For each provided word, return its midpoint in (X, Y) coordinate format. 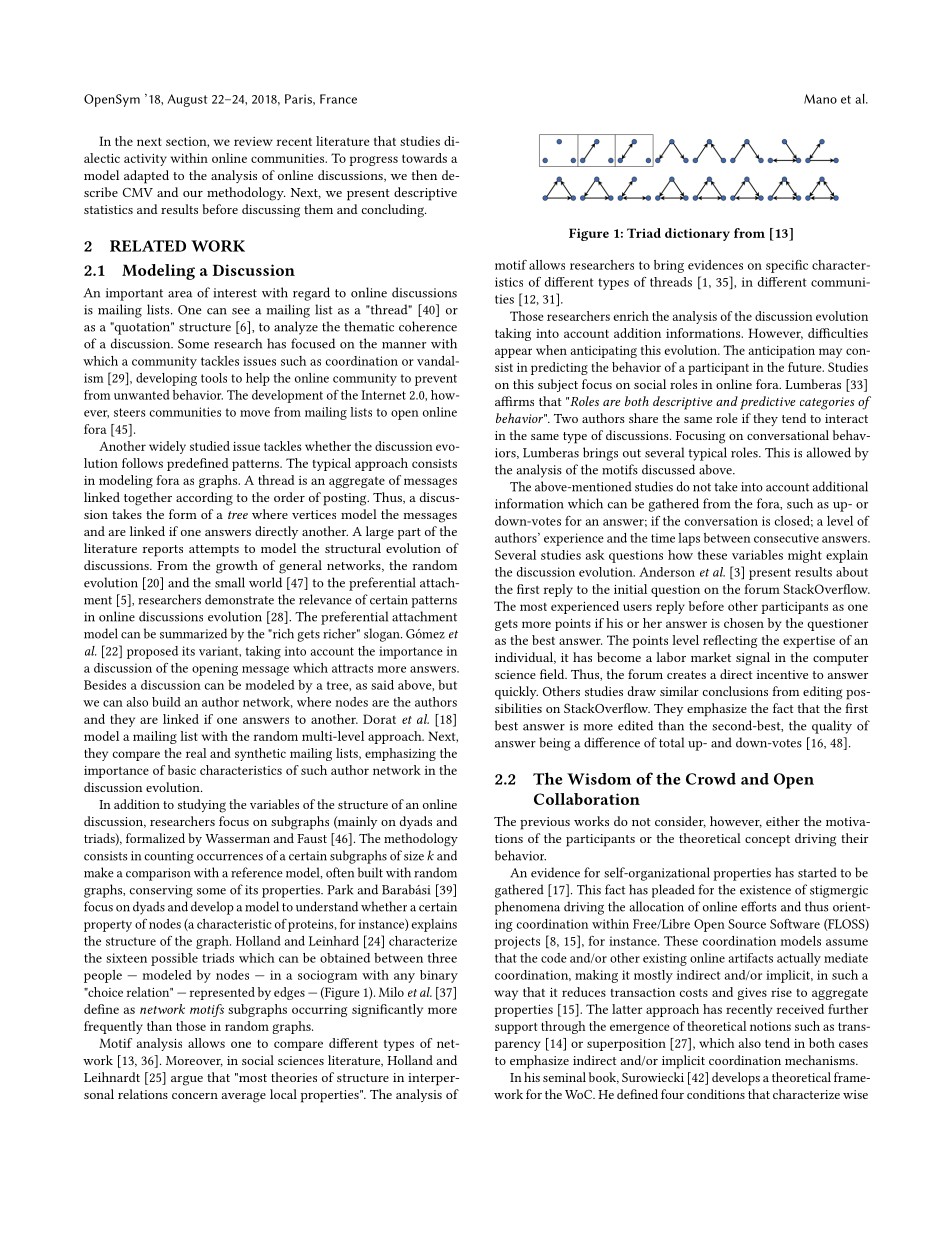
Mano (820, 99)
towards (424, 158)
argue (187, 1080)
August (187, 100)
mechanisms (821, 1060)
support (516, 1028)
